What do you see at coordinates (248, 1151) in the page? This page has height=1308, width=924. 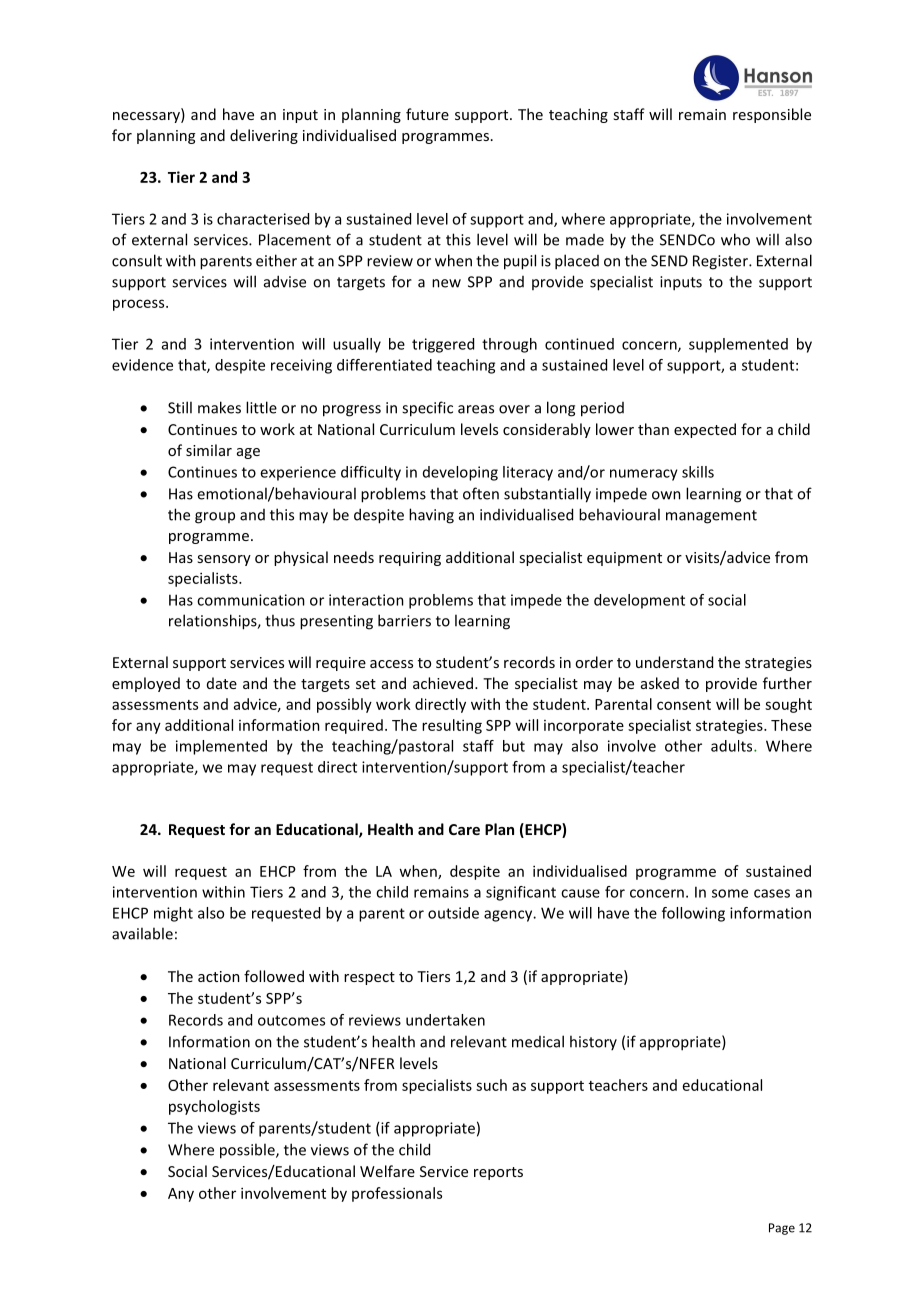 I see `possible` at bounding box center [248, 1151].
